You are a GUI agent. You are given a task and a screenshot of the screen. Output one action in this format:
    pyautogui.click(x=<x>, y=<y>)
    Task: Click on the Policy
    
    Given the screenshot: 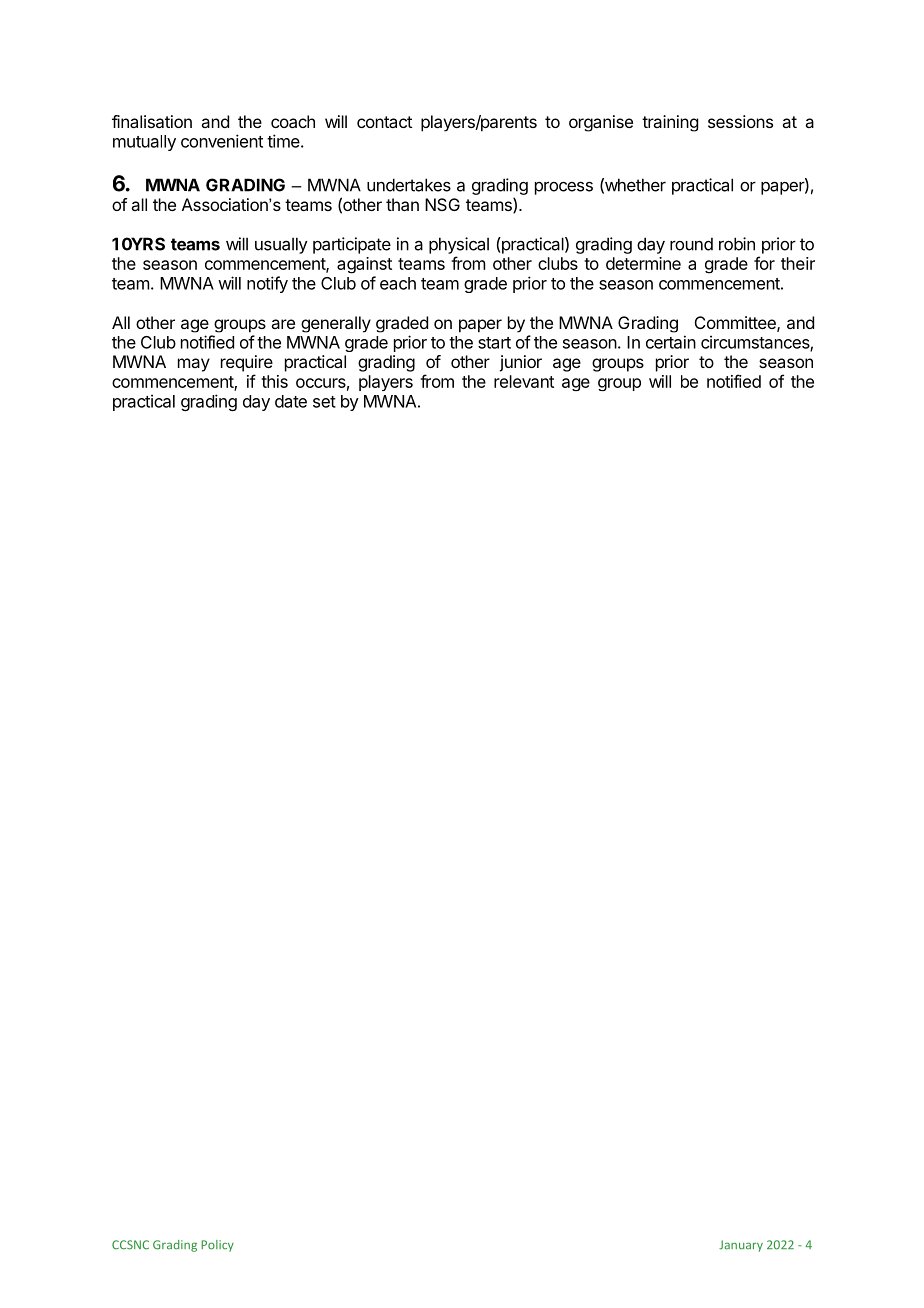 What is the action you would take?
    pyautogui.click(x=217, y=1246)
